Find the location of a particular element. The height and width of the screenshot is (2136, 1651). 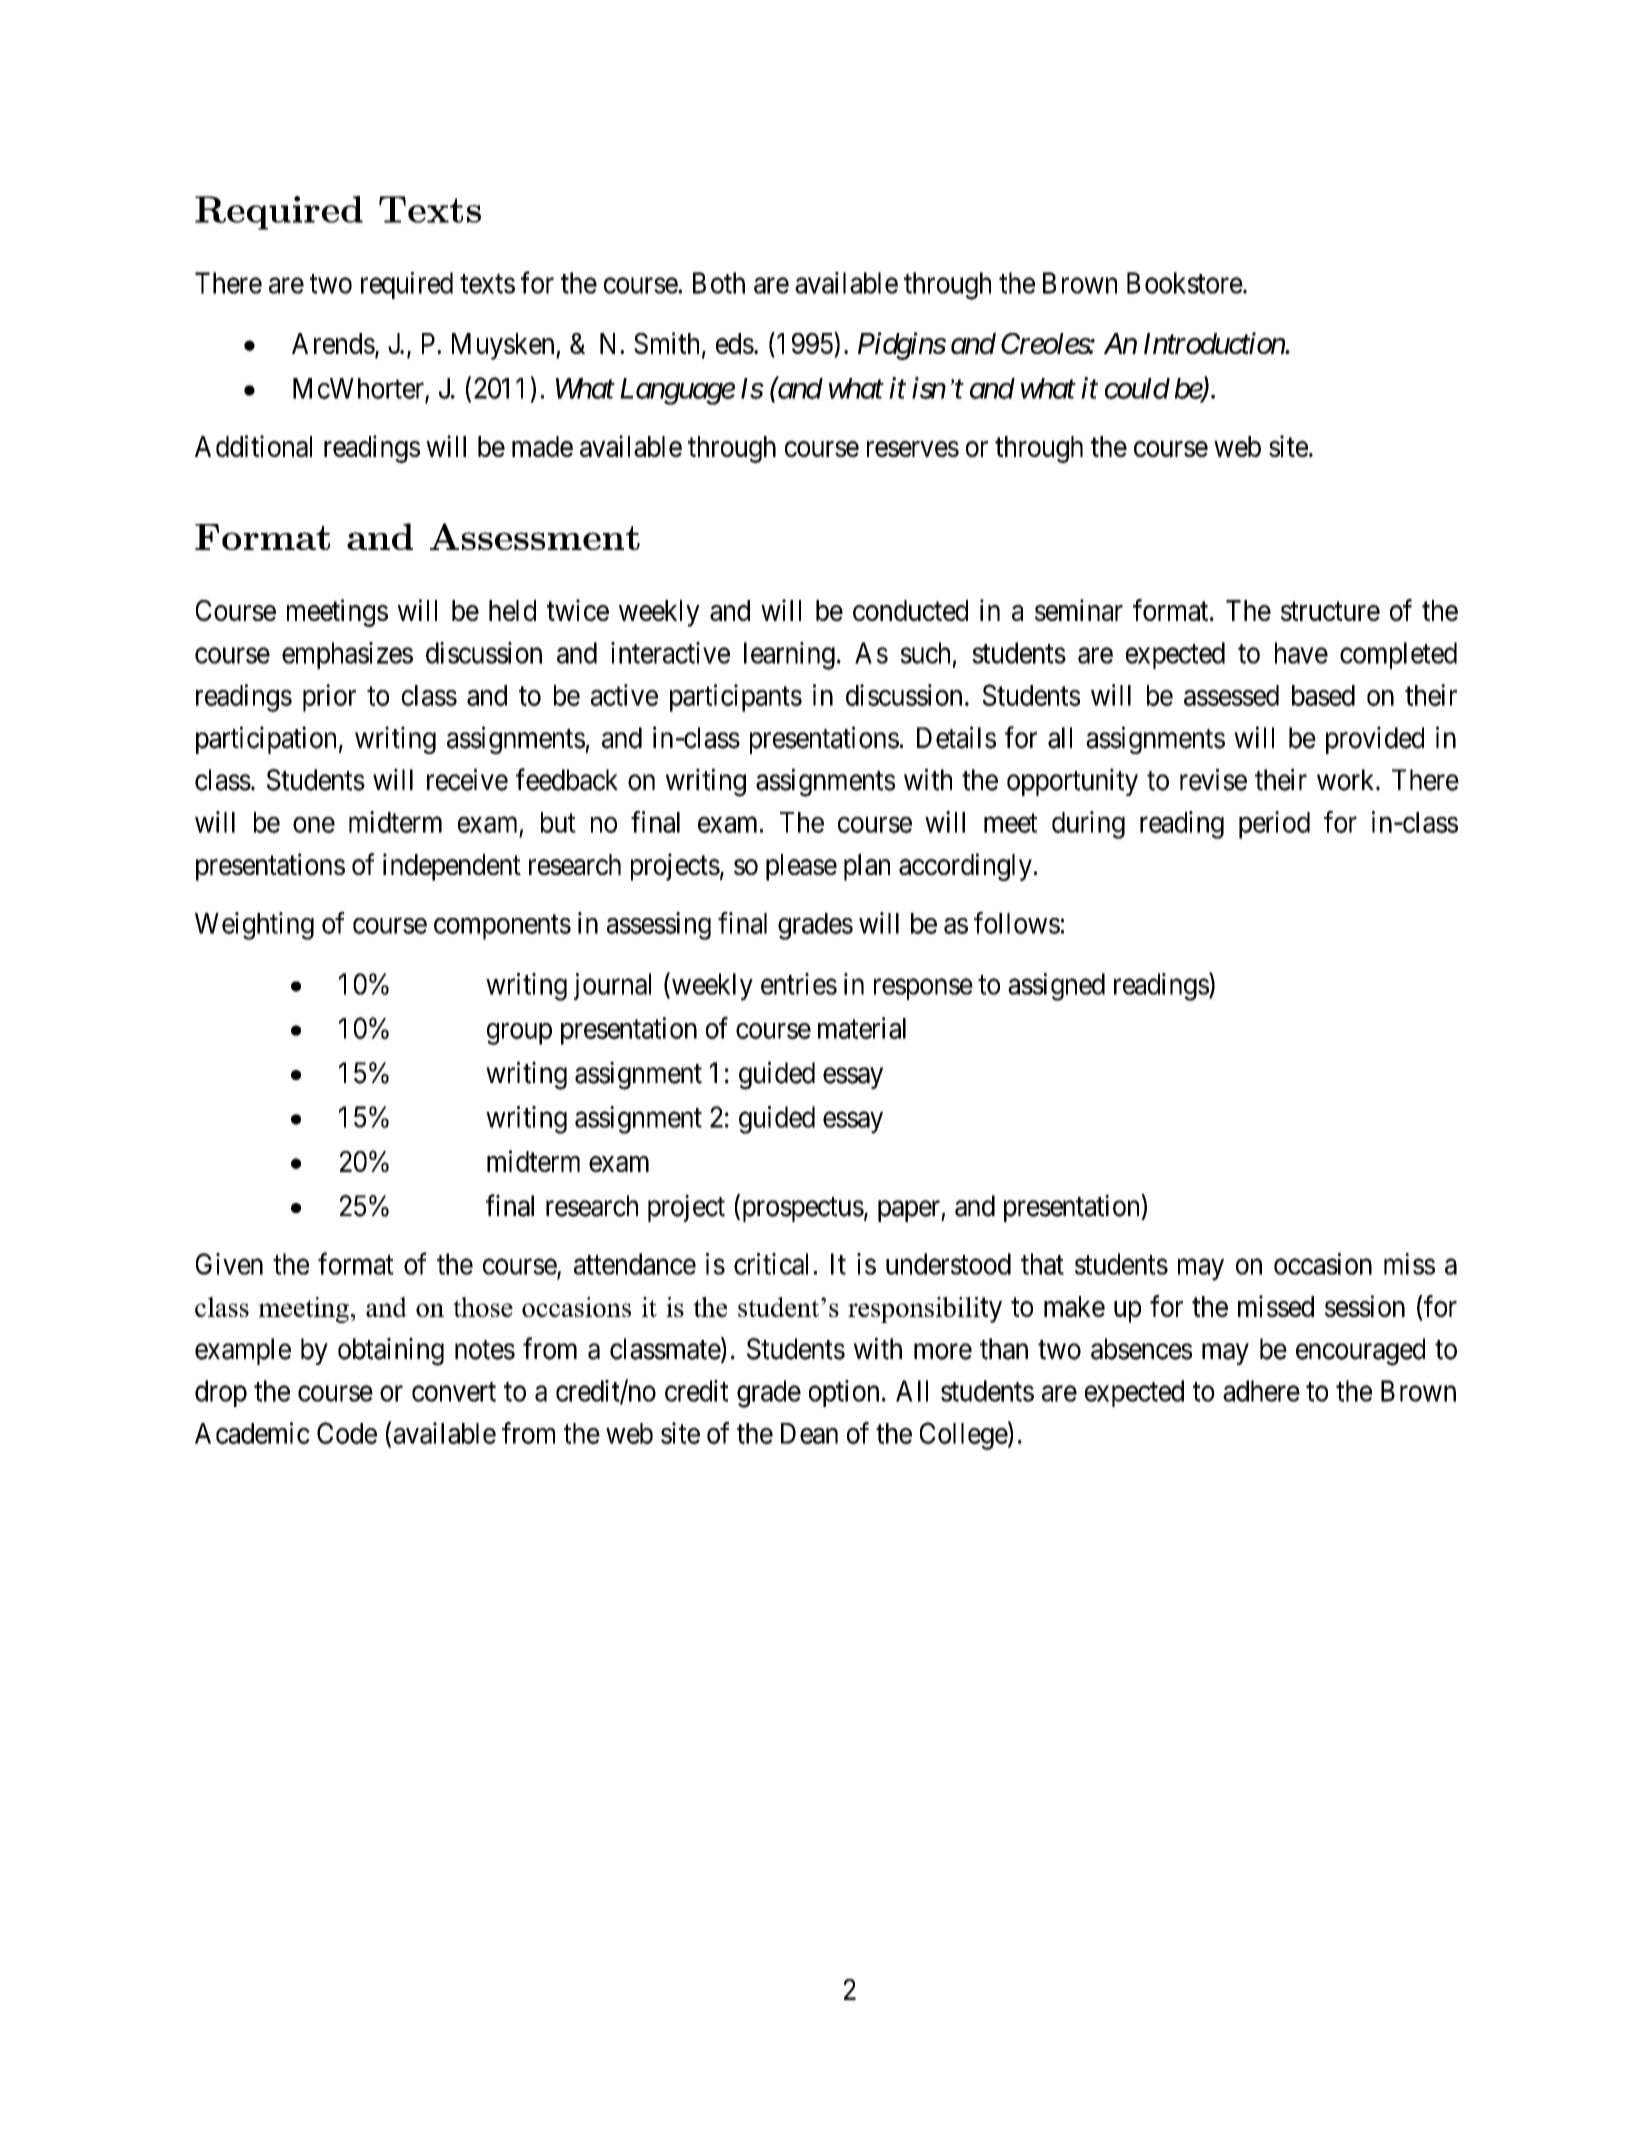

that is located at coordinates (1042, 1264).
